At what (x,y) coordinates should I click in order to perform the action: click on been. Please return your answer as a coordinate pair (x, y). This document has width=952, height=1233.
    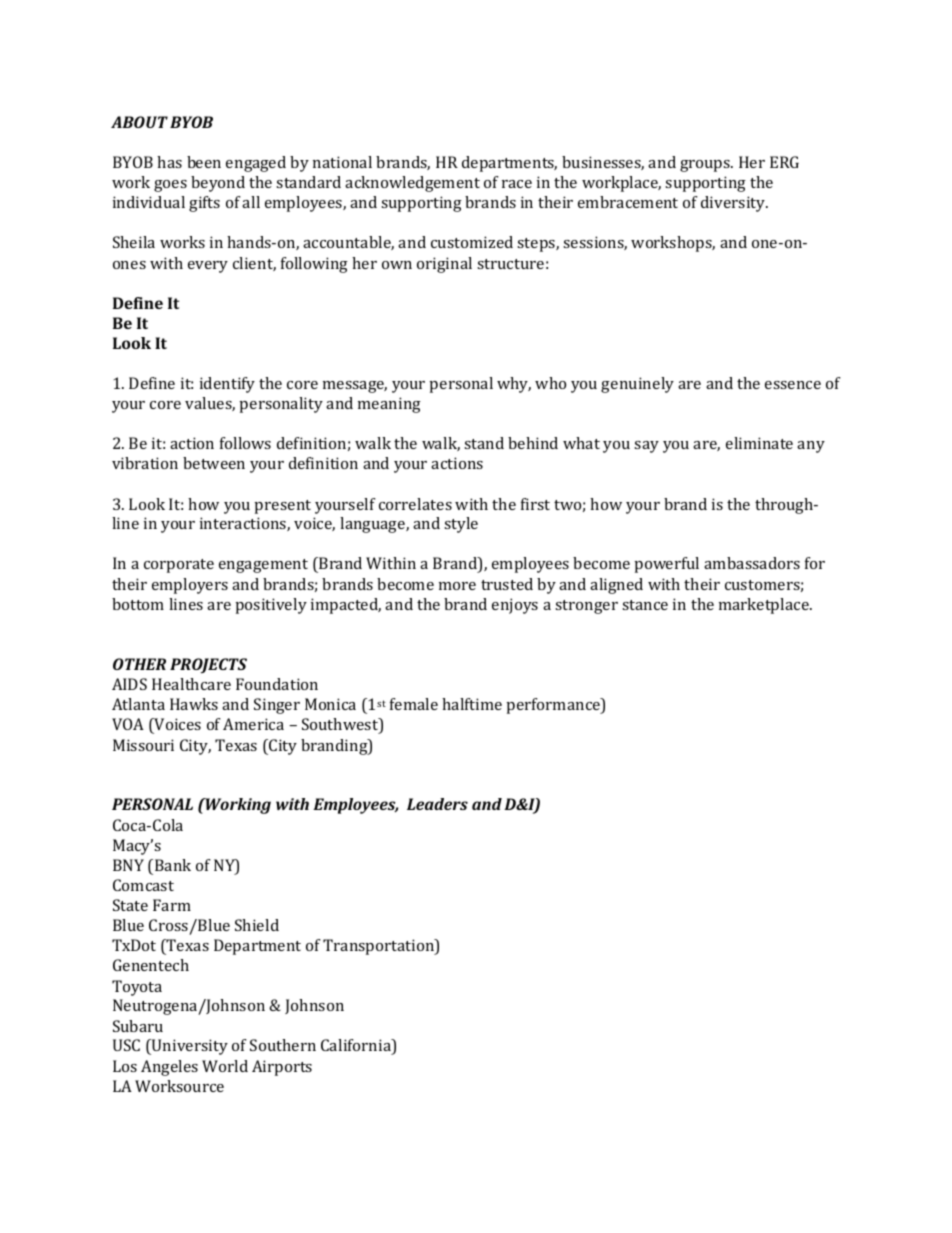
    Looking at the image, I should click on (204, 162).
